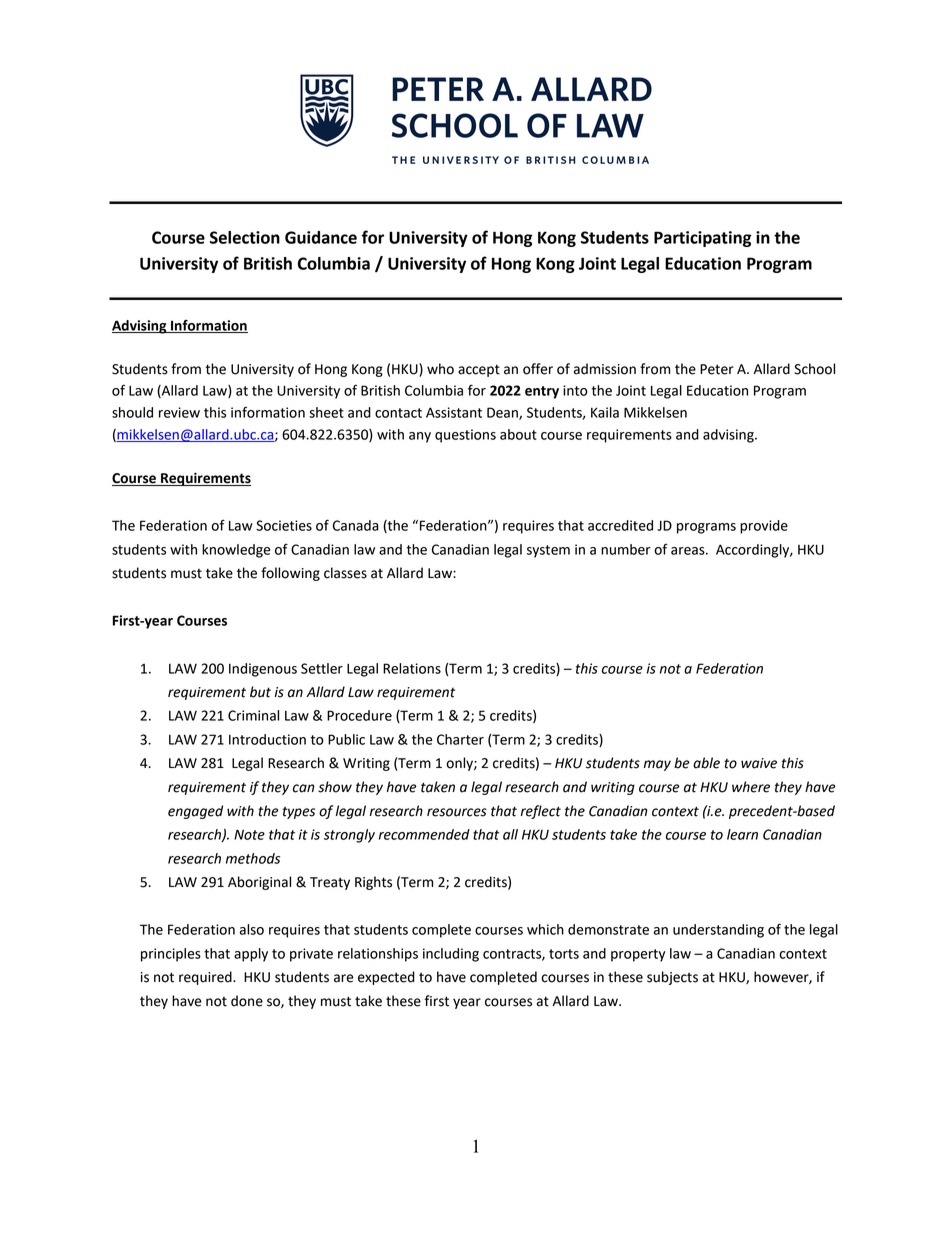  I want to click on subjects, so click(672, 978).
